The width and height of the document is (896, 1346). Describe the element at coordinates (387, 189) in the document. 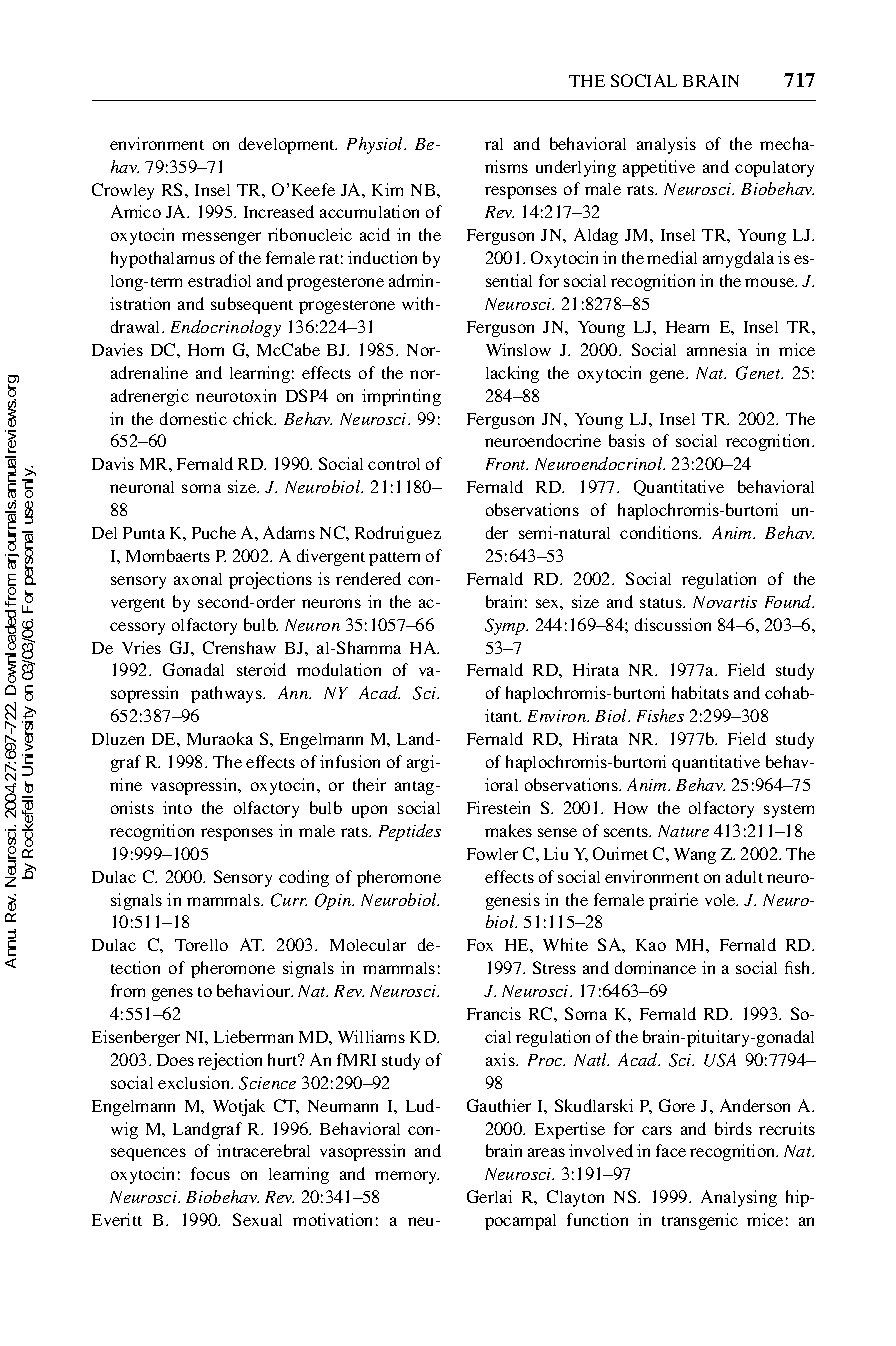

I see `Kim` at that location.
